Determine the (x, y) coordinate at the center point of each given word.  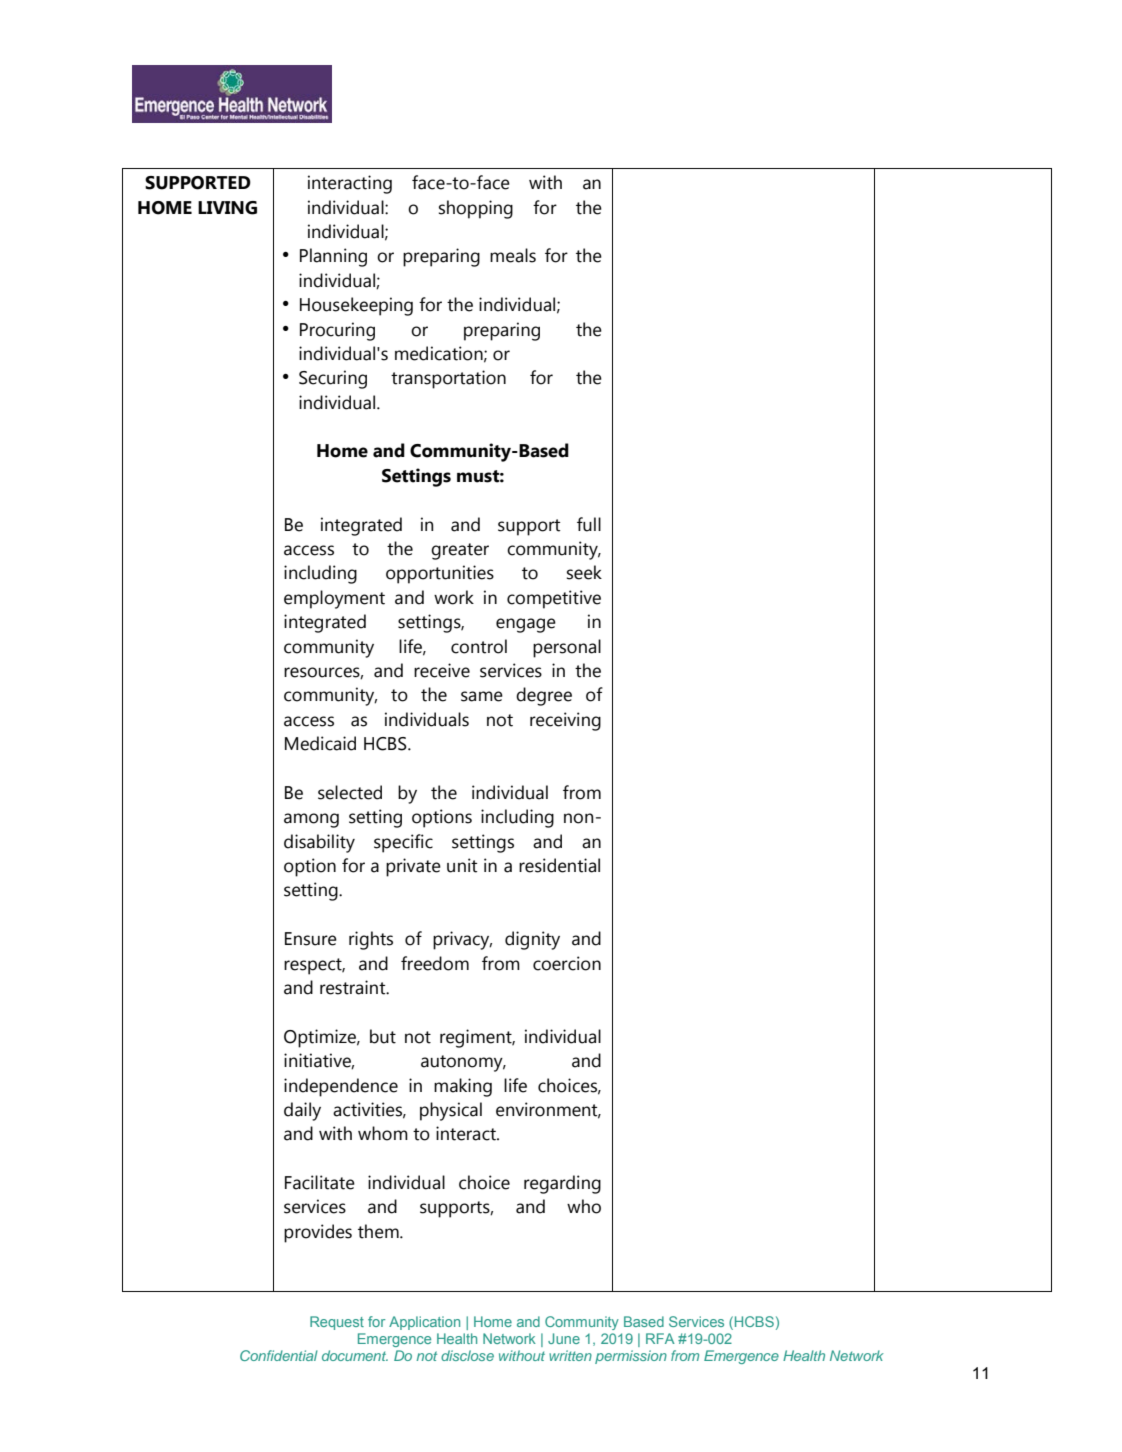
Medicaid (320, 743)
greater (460, 551)
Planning (333, 257)
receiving (565, 721)
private (413, 867)
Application (424, 1323)
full (589, 524)
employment (334, 599)
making (463, 1087)
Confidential (279, 1355)
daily (302, 1111)
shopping (476, 209)
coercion (567, 963)
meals (513, 255)
